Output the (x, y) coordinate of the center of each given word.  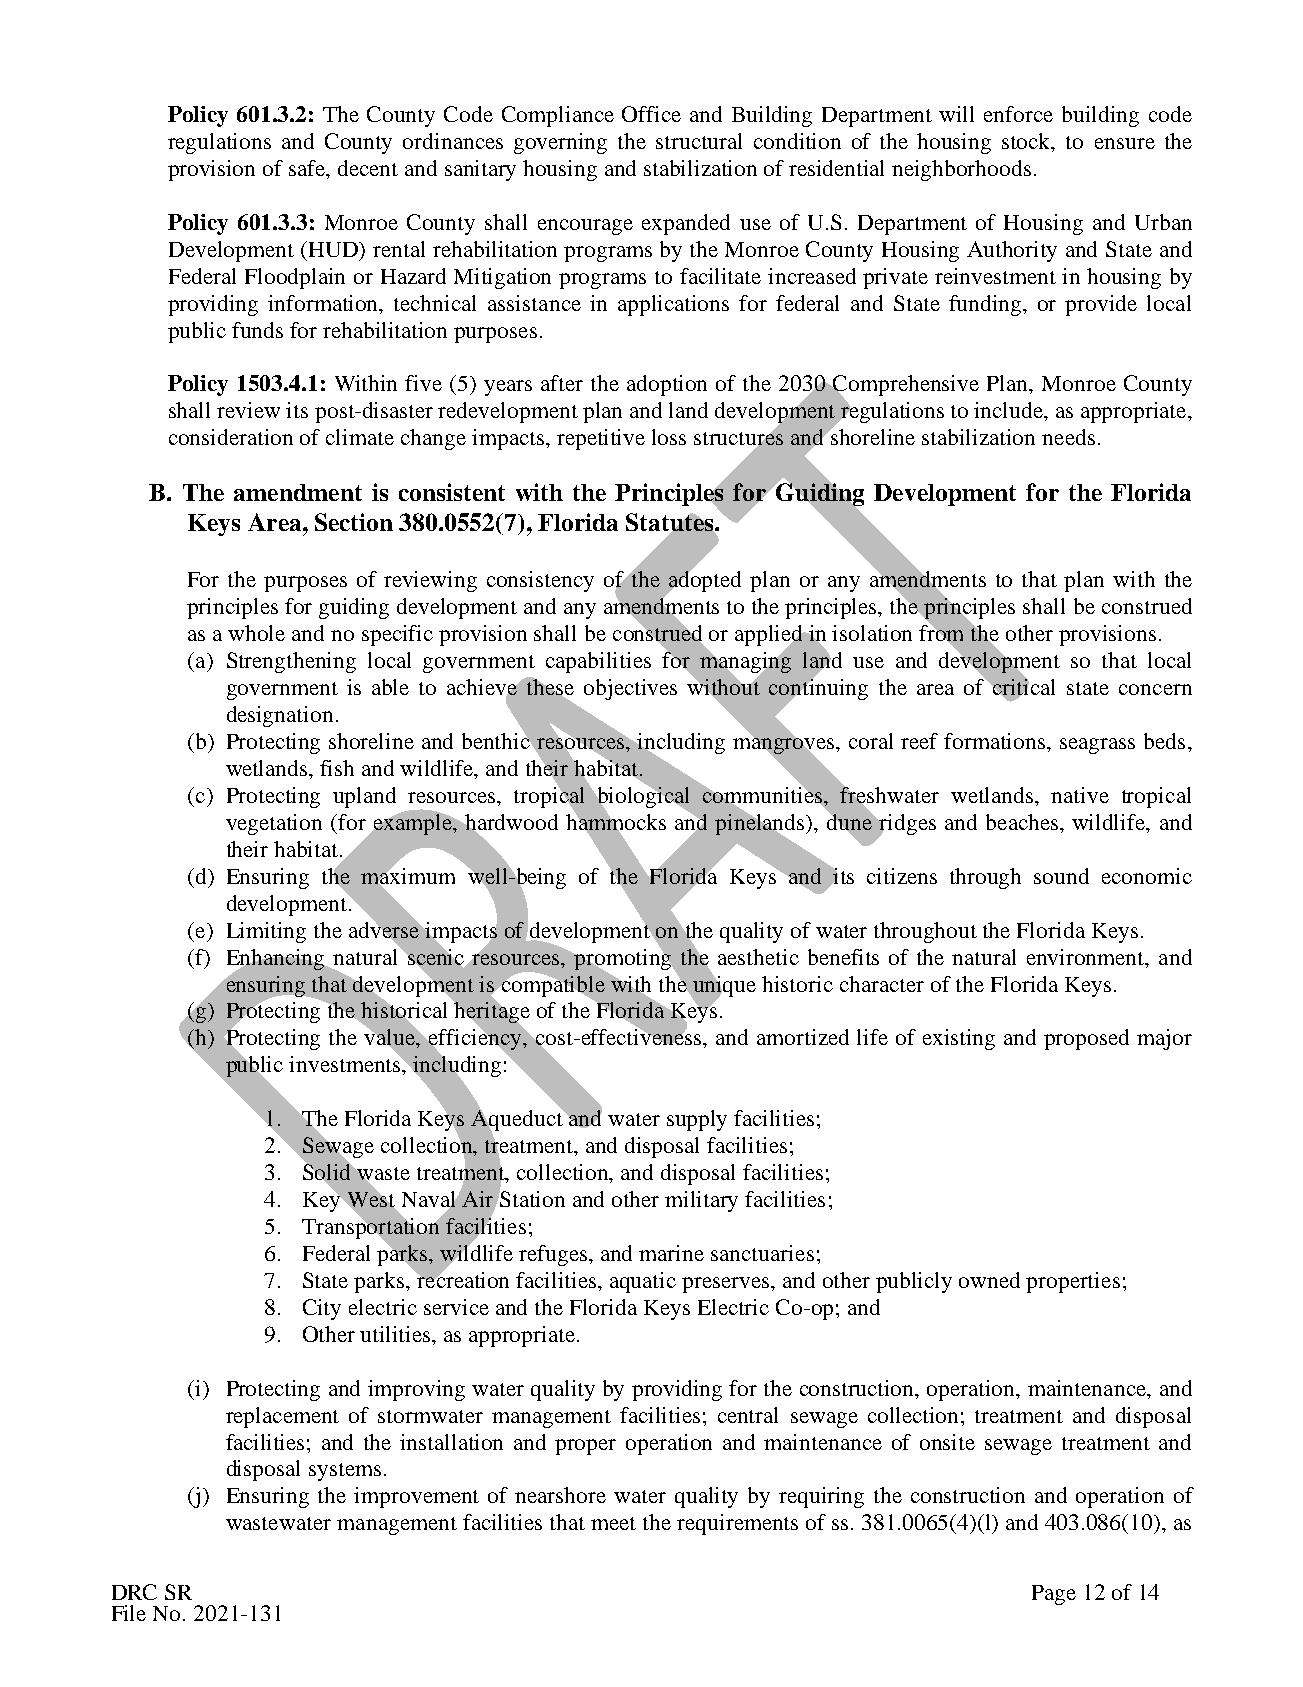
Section (354, 522)
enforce (1018, 114)
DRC (134, 1592)
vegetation (274, 824)
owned (989, 1280)
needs (1068, 437)
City (322, 1309)
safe (308, 169)
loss (669, 437)
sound (1061, 876)
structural (699, 141)
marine (671, 1253)
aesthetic (758, 957)
